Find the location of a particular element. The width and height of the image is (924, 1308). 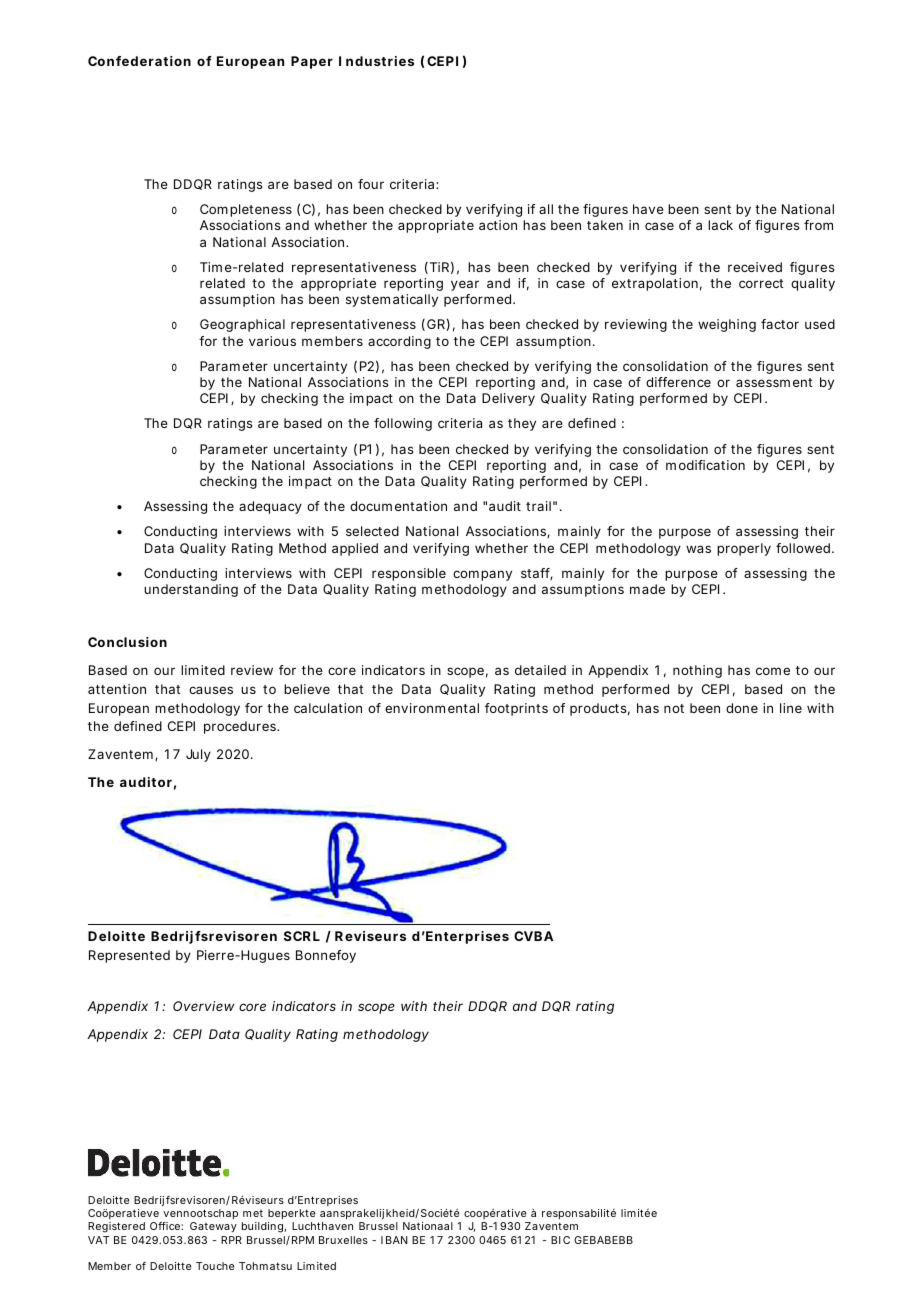

causes is located at coordinates (211, 690).
